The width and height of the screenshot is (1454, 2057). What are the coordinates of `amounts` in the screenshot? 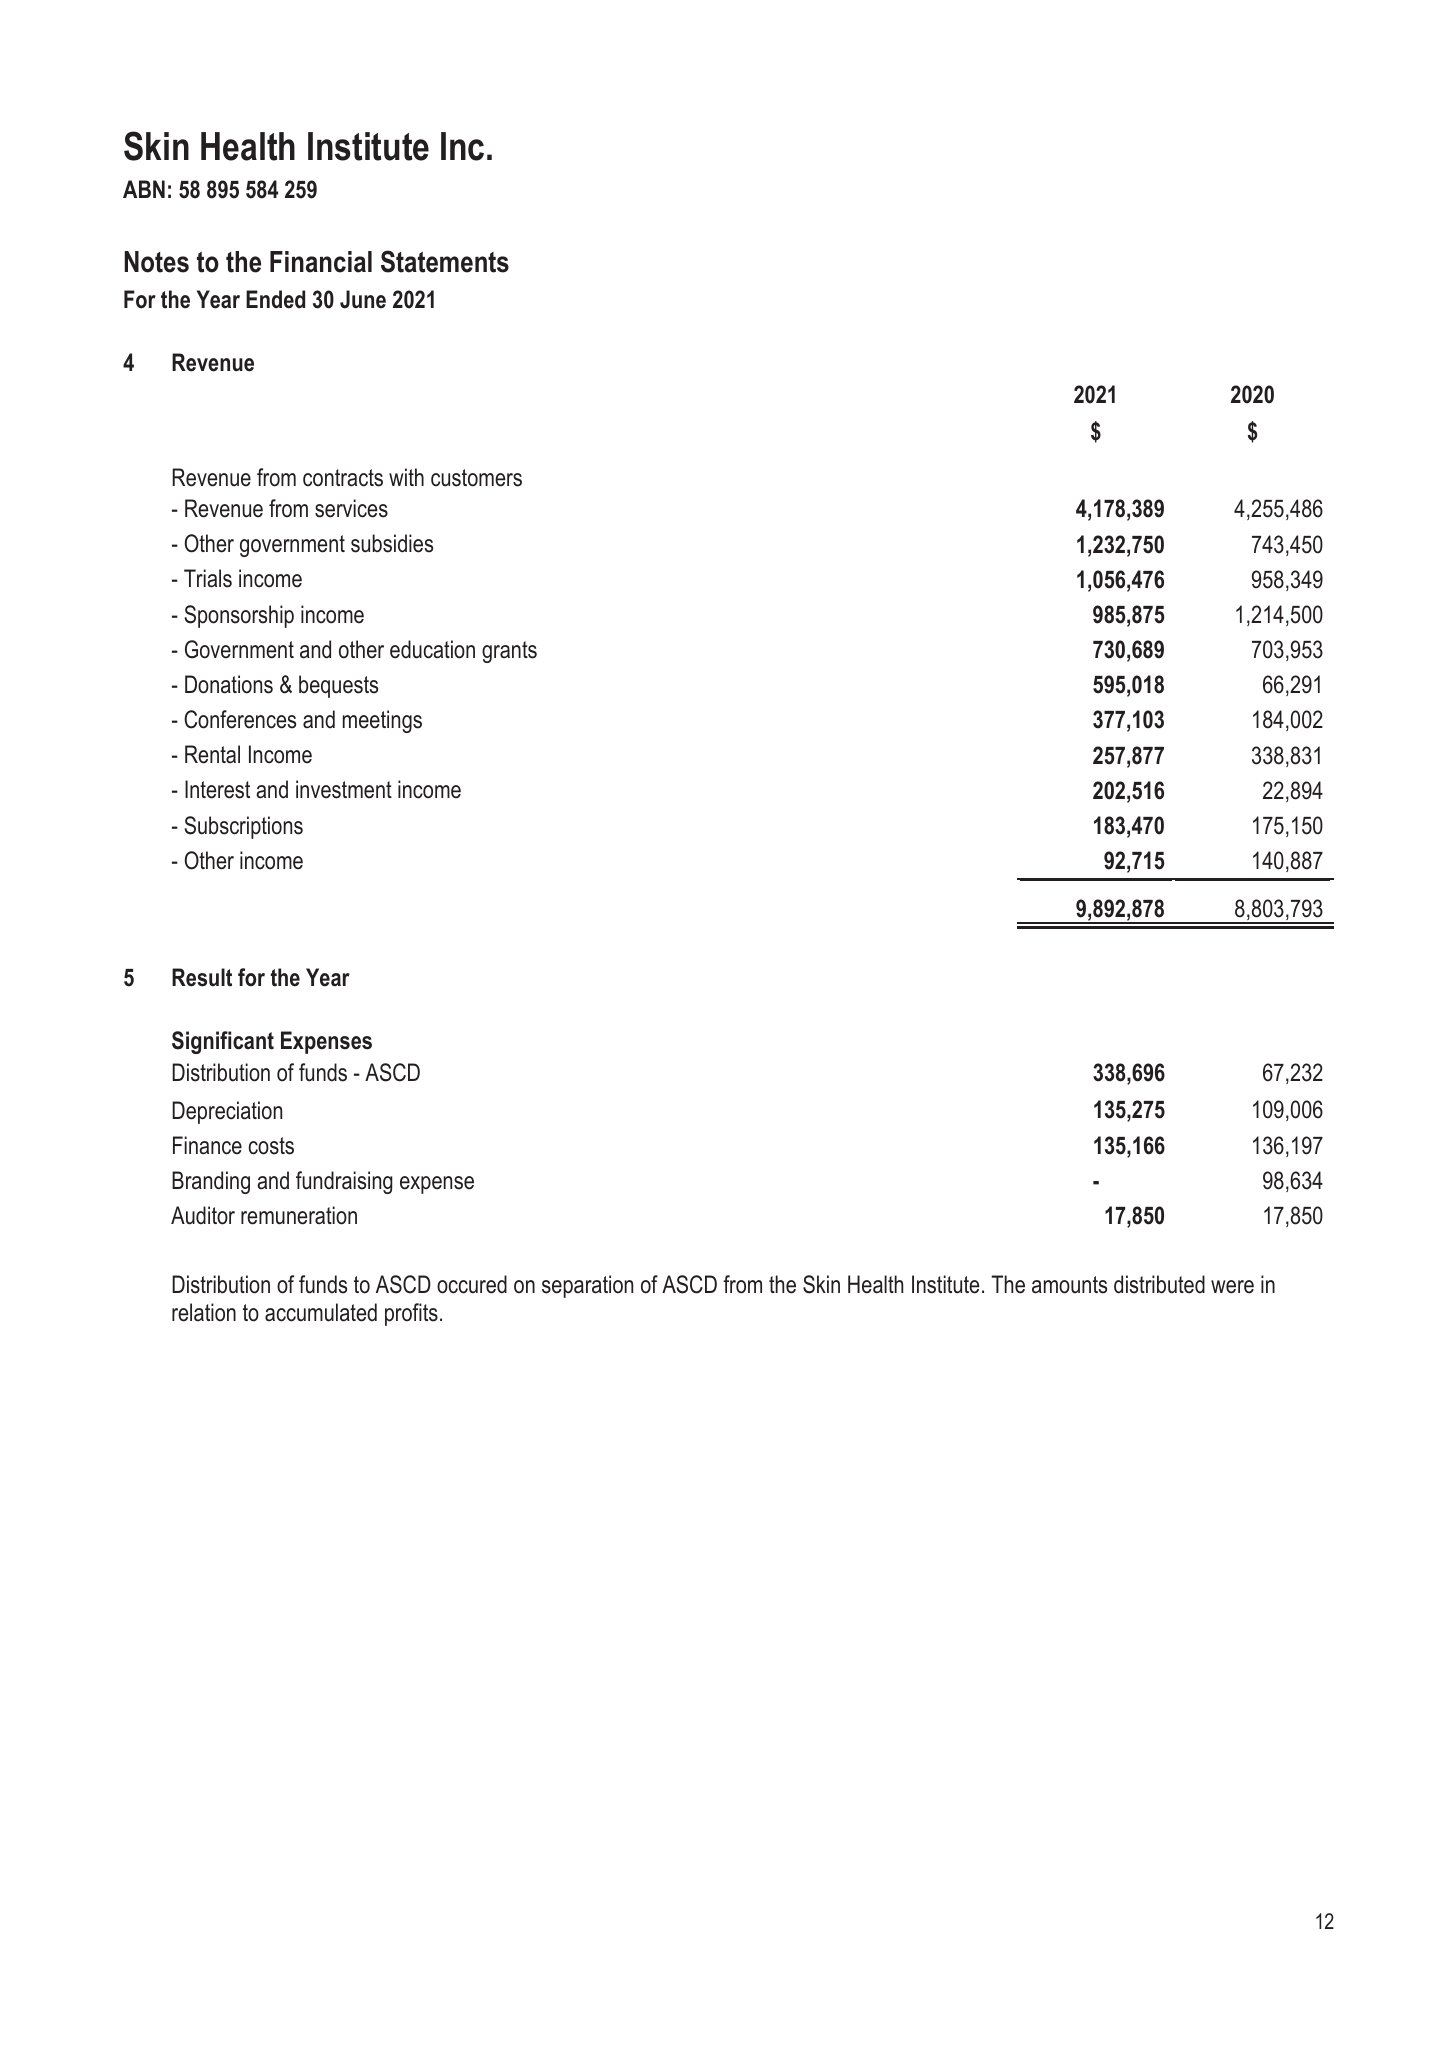 It's located at (1069, 1285).
